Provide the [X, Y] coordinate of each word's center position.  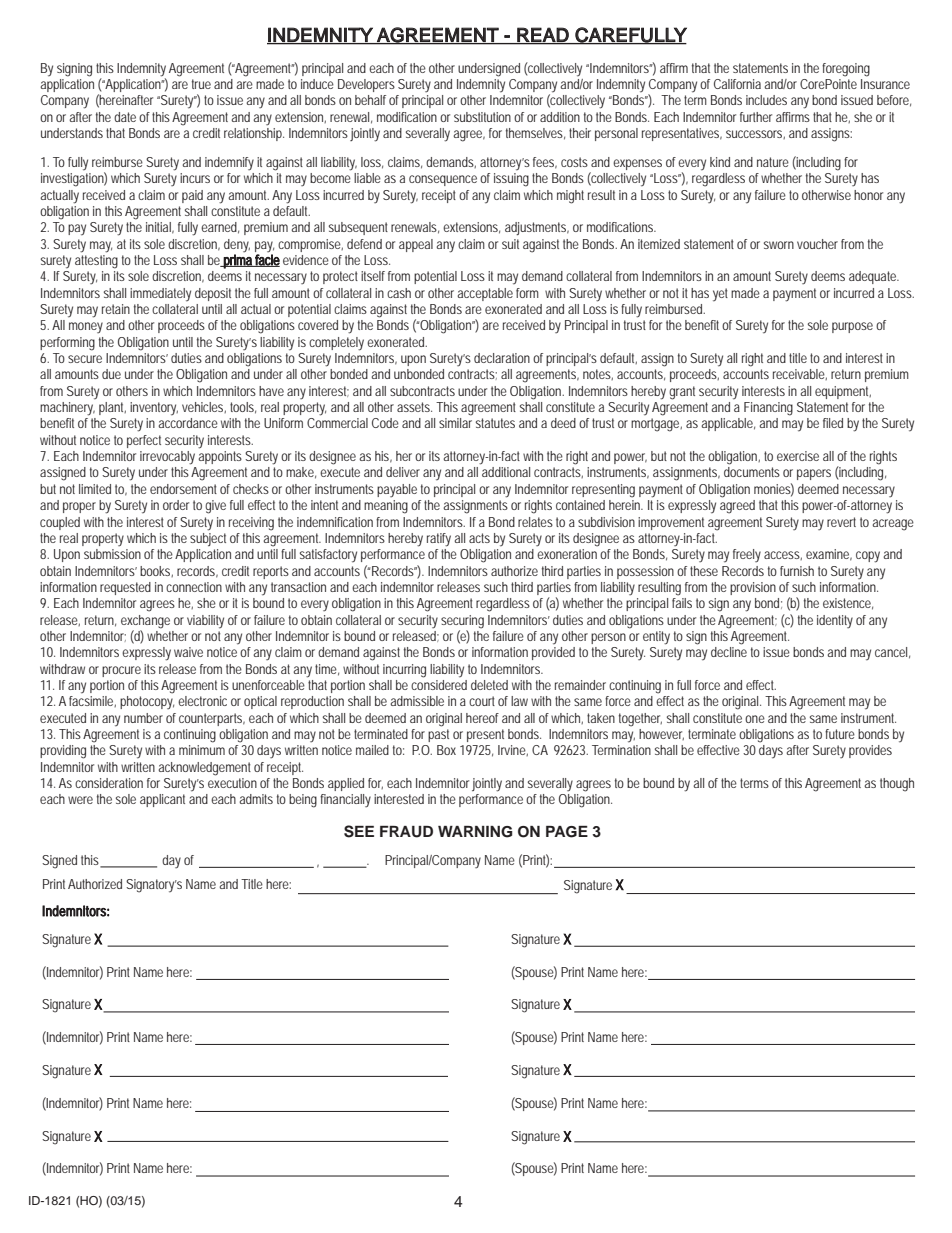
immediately [160, 295]
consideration [109, 783]
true [201, 84]
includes [766, 100]
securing [462, 622]
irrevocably [167, 458]
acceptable [485, 294]
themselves [535, 134]
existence [848, 604]
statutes [495, 423]
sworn [779, 245]
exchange [145, 622]
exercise [798, 456]
